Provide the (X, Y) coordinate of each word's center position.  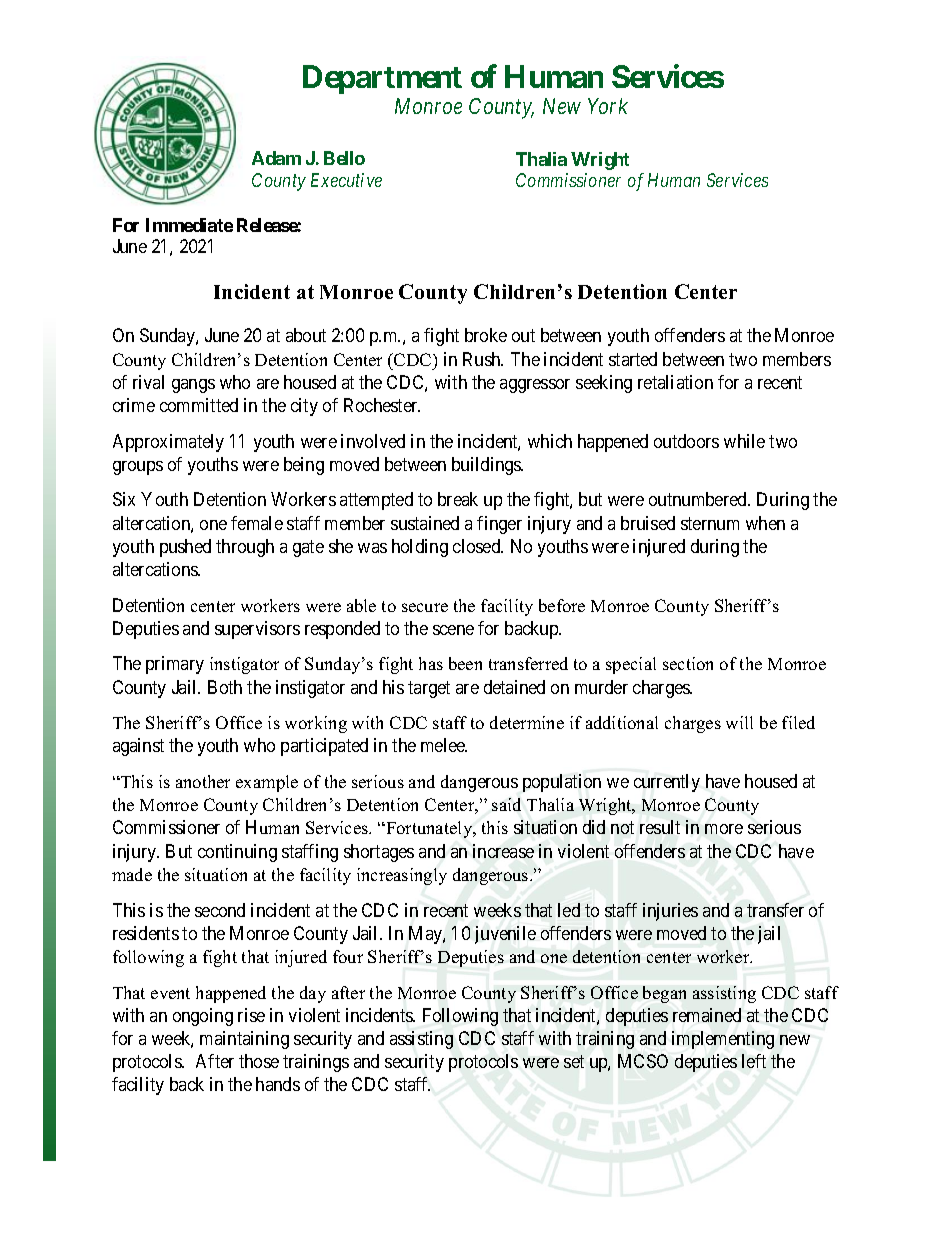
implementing (723, 1040)
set (574, 1061)
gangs (193, 386)
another (203, 781)
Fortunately (429, 829)
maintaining (244, 1040)
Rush (483, 359)
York (608, 106)
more (724, 829)
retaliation (675, 382)
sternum (710, 523)
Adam (276, 158)
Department (382, 79)
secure (425, 607)
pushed (185, 548)
